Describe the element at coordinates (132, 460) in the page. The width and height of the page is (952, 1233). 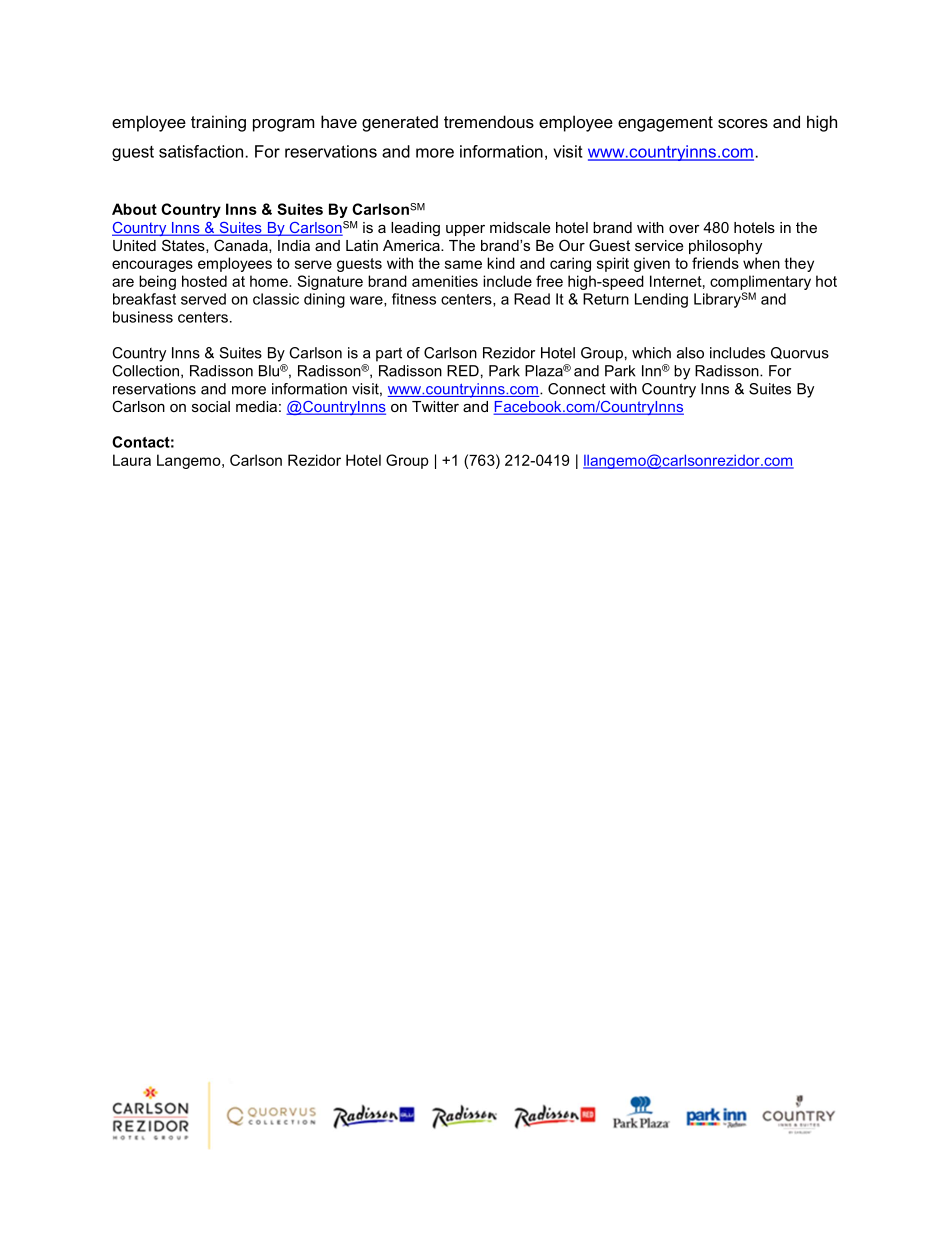
I see `Laura` at that location.
